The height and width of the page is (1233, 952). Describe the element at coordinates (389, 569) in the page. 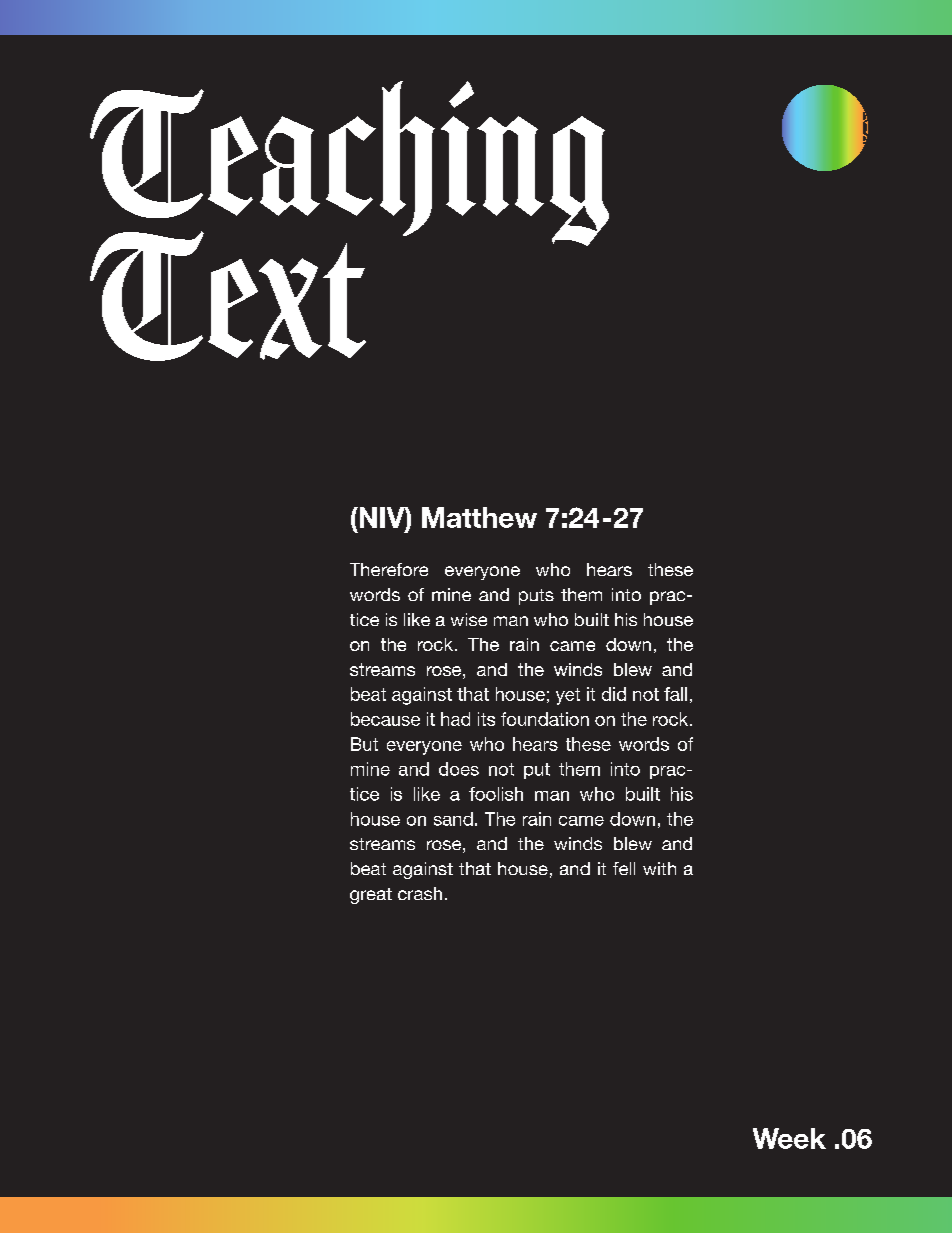

I see `Therefore` at that location.
